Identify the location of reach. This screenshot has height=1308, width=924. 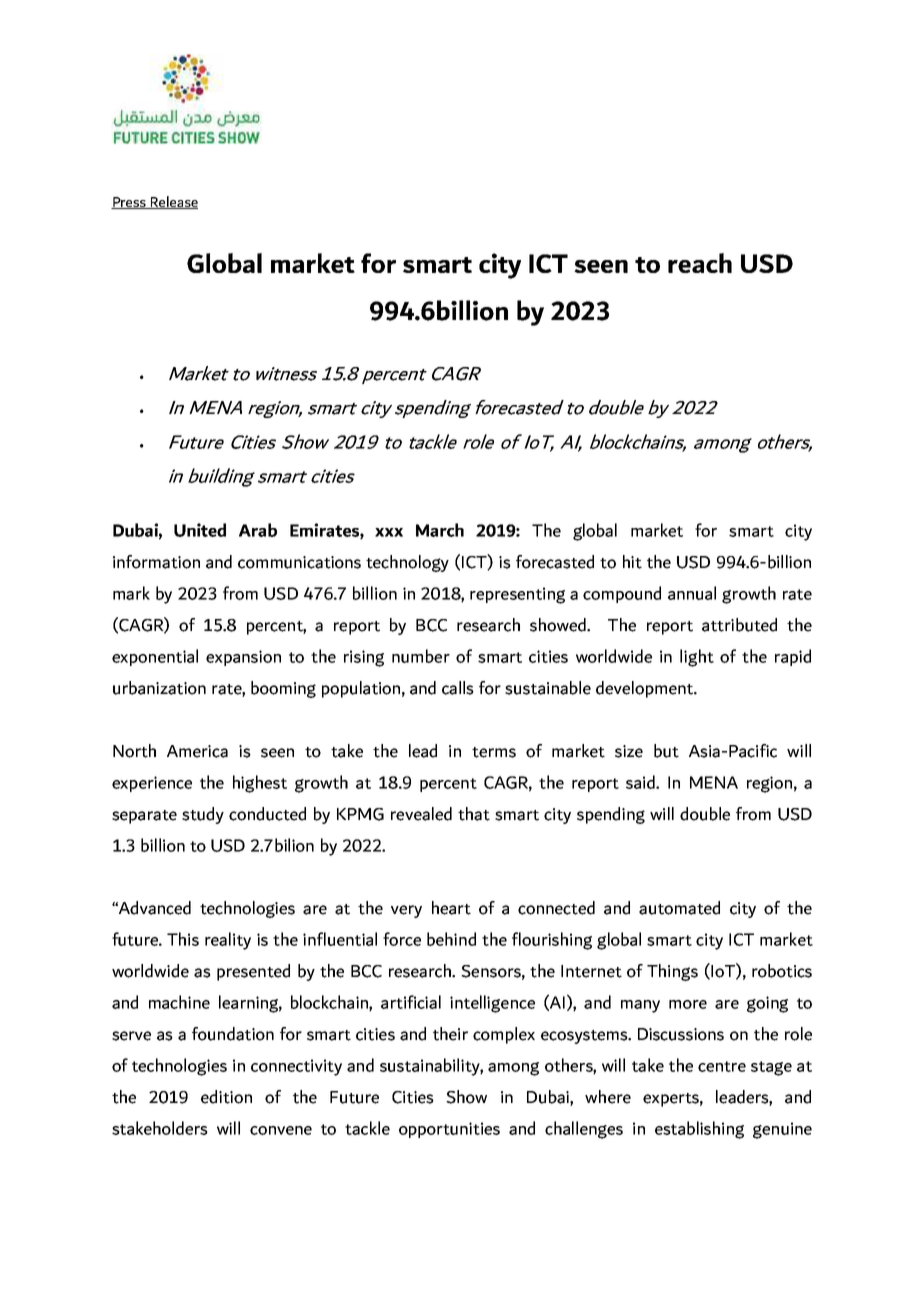
(700, 263).
